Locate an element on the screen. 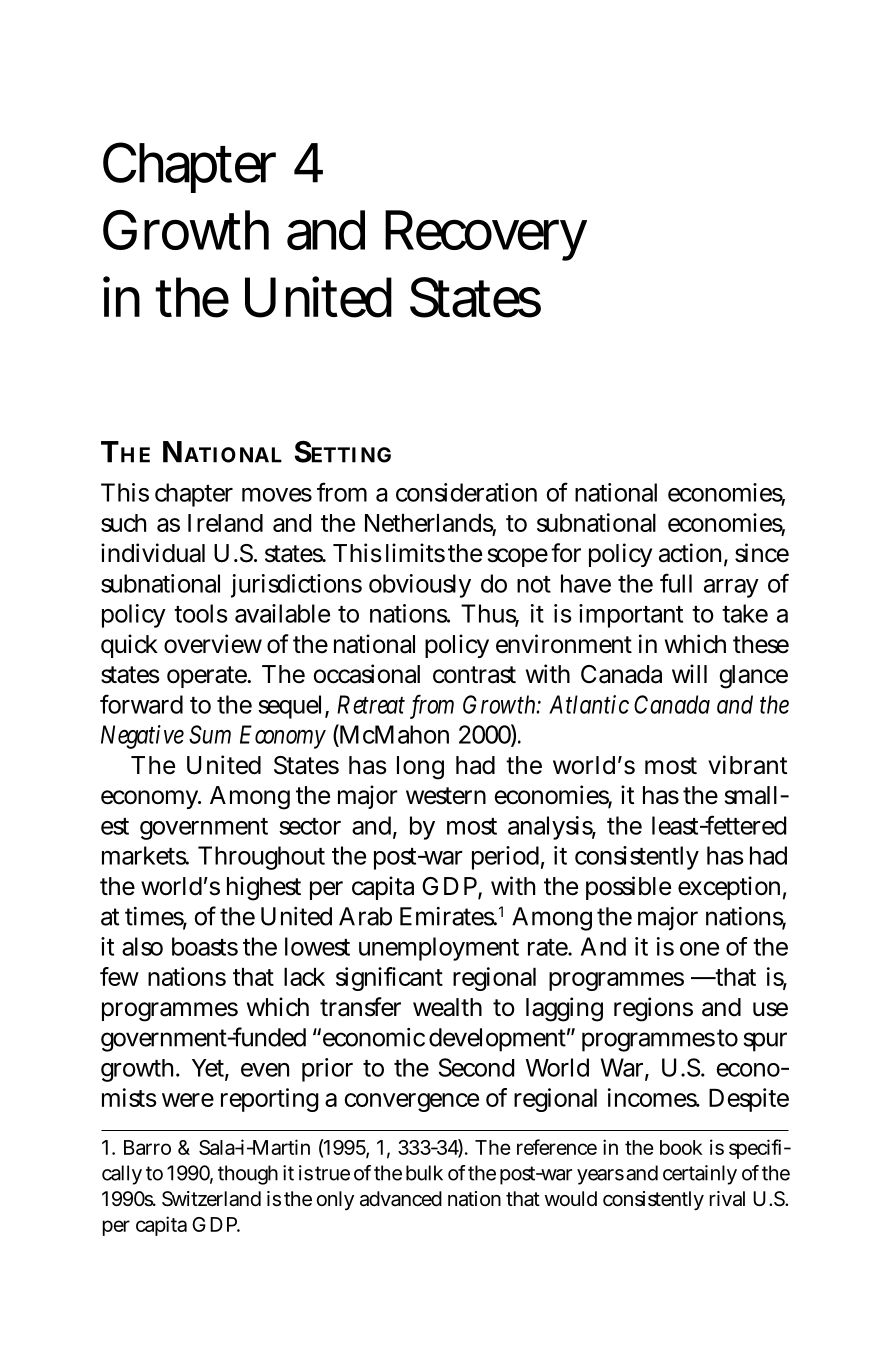 The height and width of the screenshot is (1372, 887). regions is located at coordinates (653, 1009).
